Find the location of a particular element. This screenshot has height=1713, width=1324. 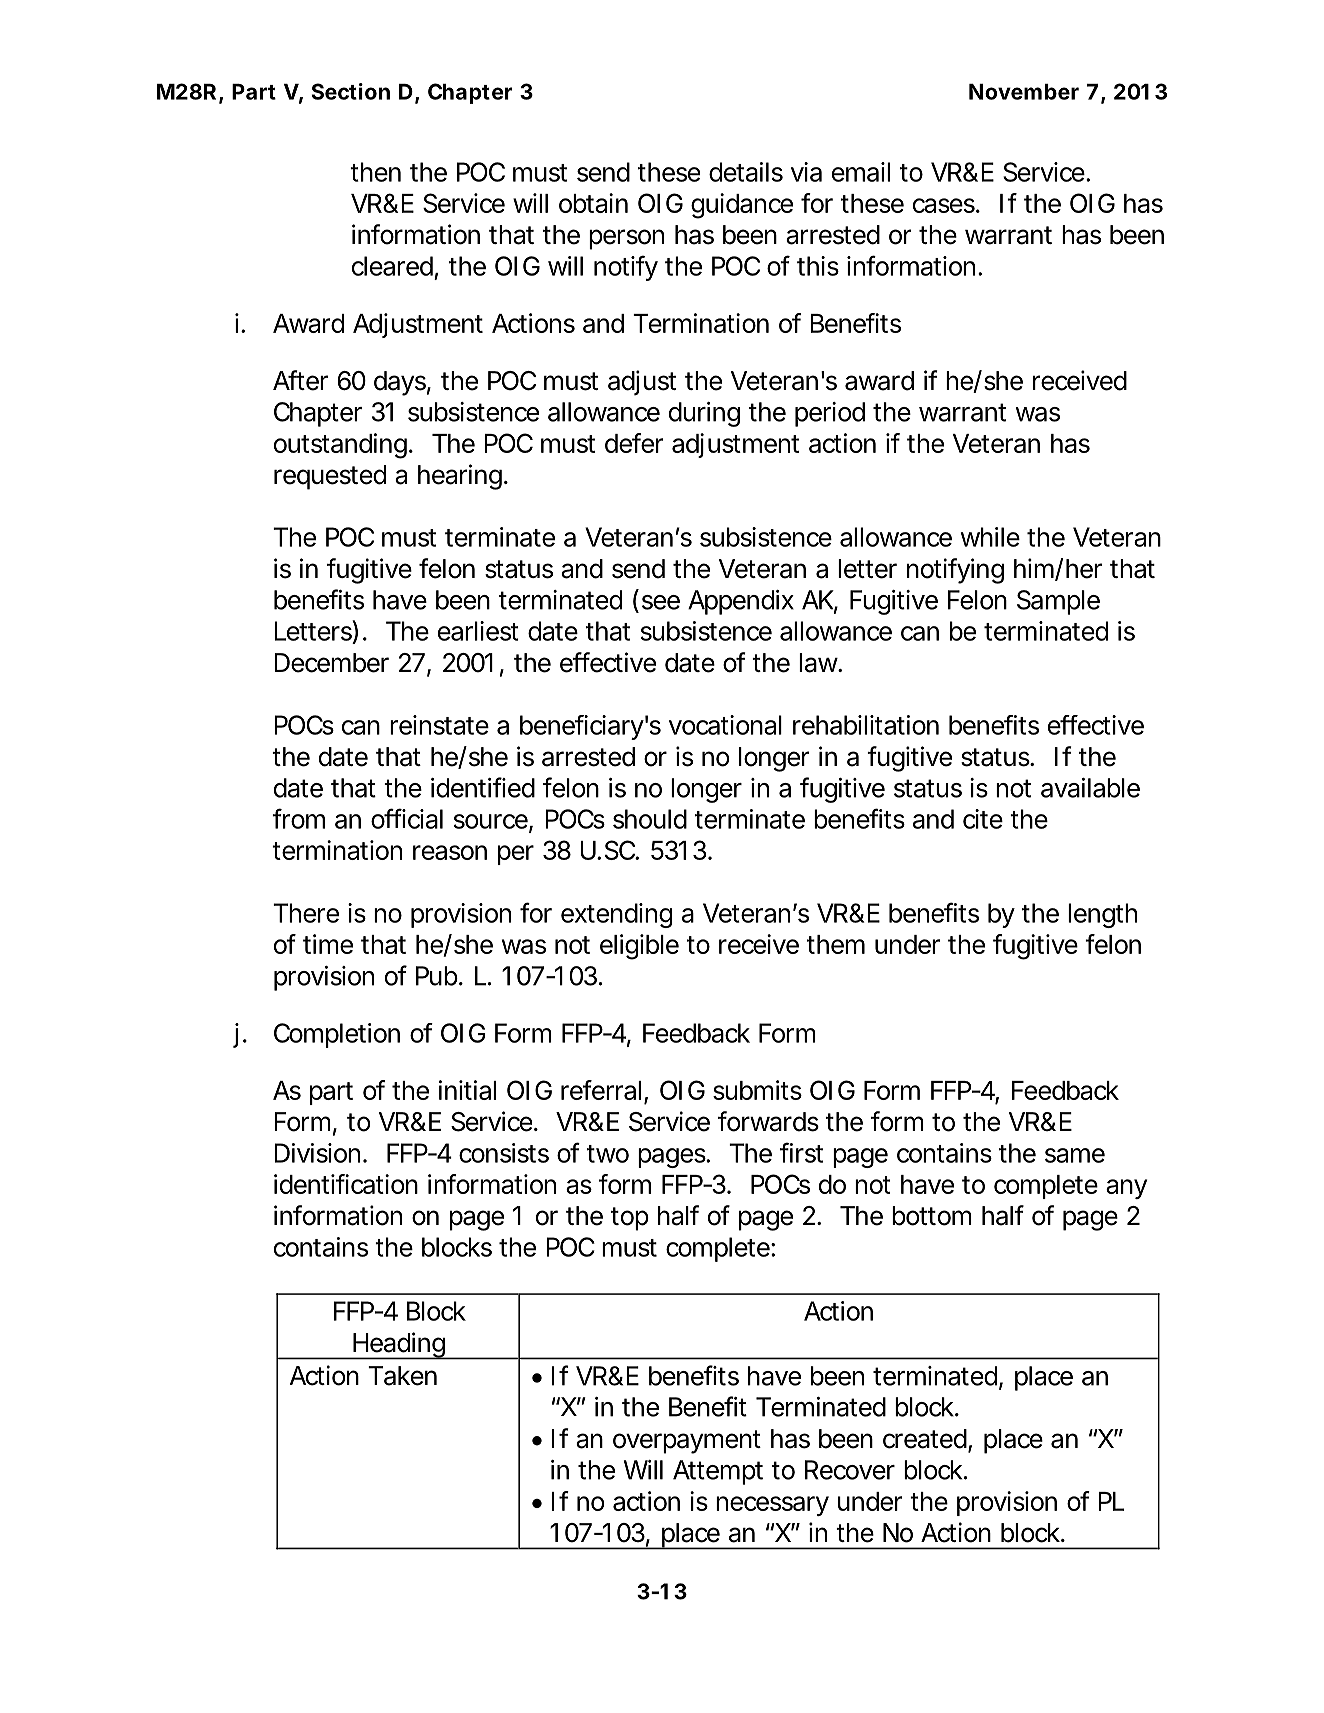

identification is located at coordinates (346, 1184).
